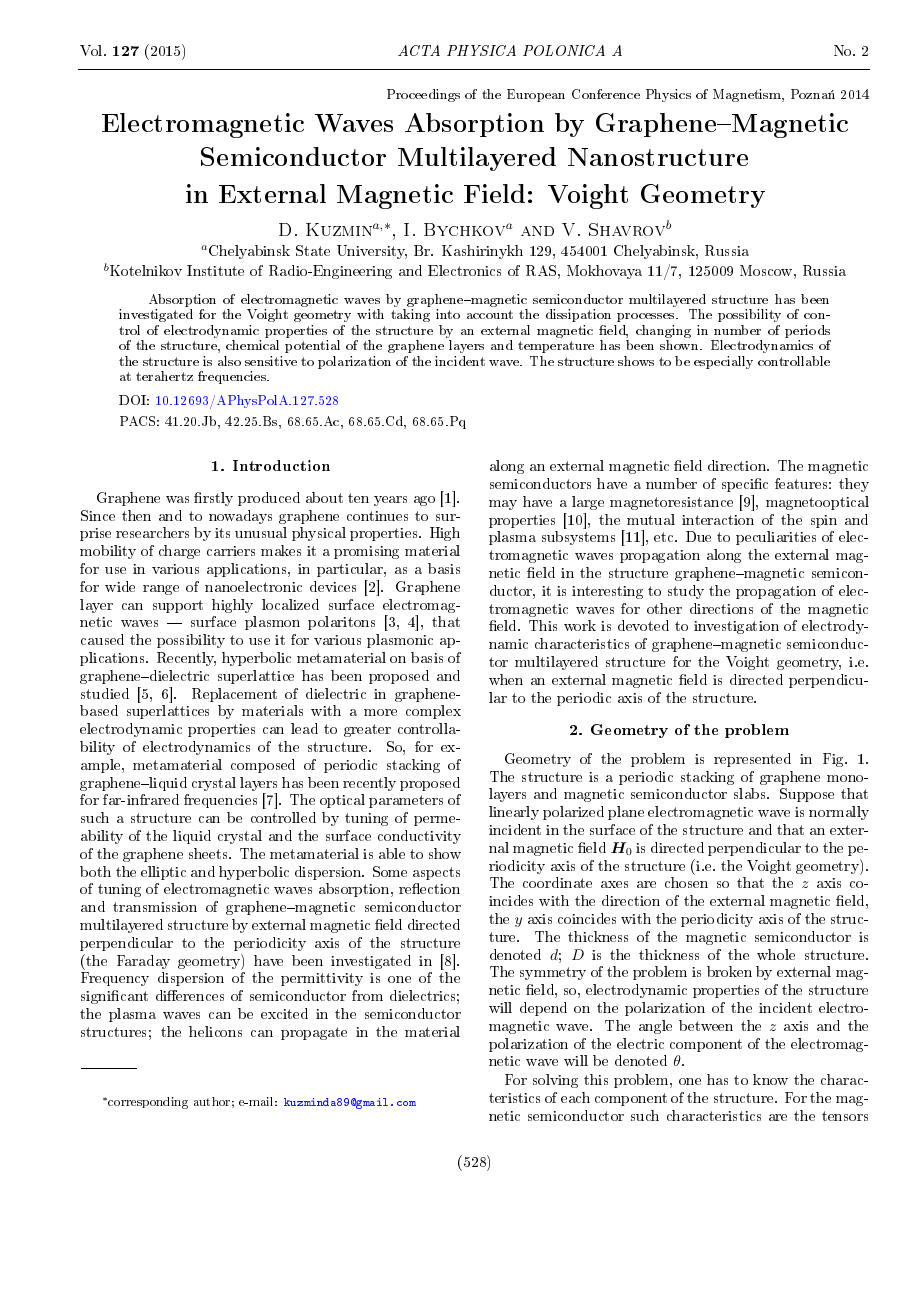  Describe the element at coordinates (503, 505) in the screenshot. I see `may` at that location.
